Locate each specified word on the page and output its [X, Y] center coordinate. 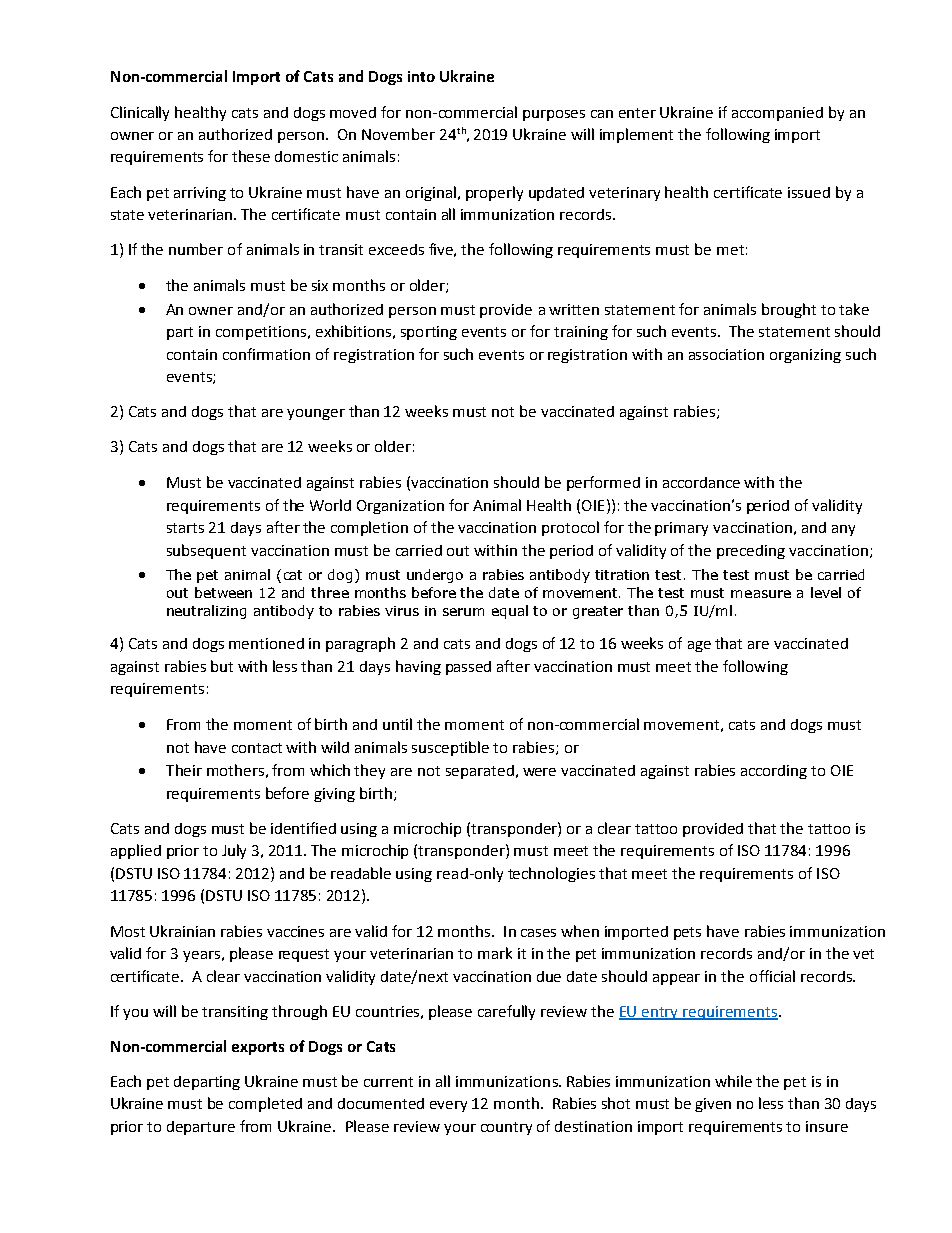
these [251, 156]
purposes [554, 115]
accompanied [777, 114]
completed [265, 1104]
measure [761, 594]
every [448, 1106]
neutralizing [206, 612]
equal [510, 612]
